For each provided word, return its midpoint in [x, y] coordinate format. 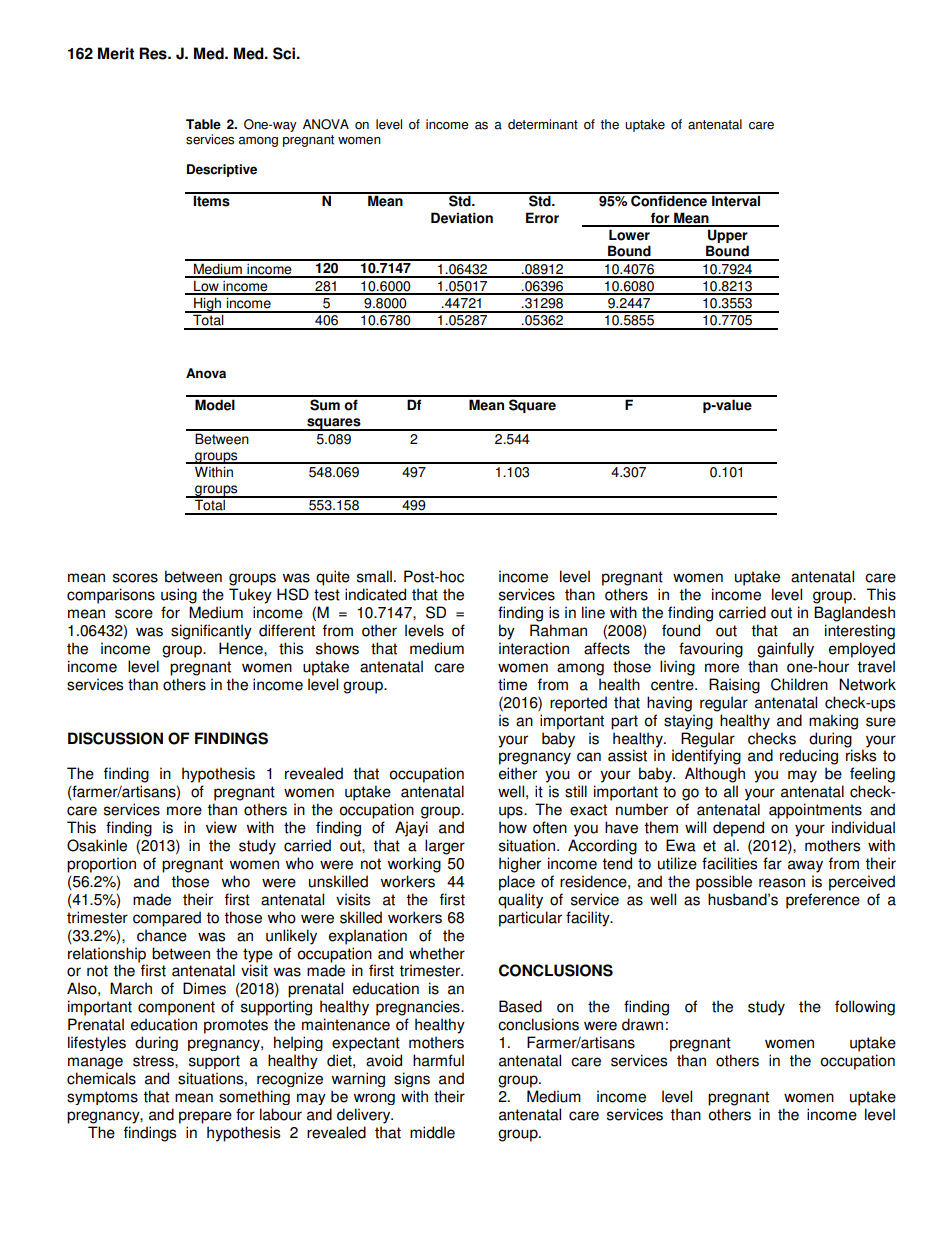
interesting [860, 632]
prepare [205, 1117]
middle [432, 1132]
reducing [809, 757]
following [865, 1008]
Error [542, 218]
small [374, 576]
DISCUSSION [115, 738]
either [518, 773]
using [179, 596]
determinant [543, 124]
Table [203, 124]
